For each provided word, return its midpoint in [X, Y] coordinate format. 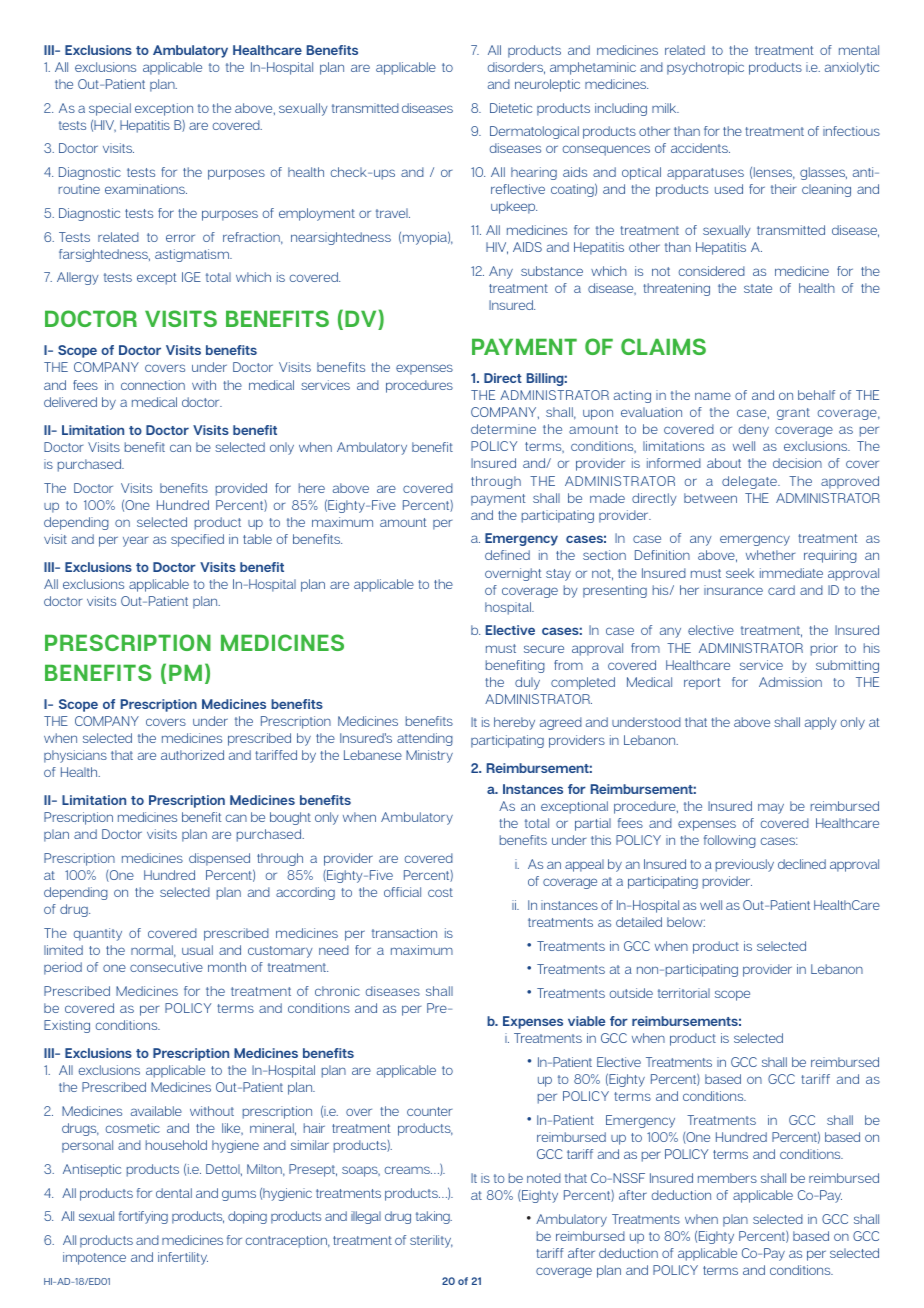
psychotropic [705, 68]
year [136, 541]
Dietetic [511, 108]
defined [507, 555]
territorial [684, 993]
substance [552, 271]
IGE [191, 277]
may [771, 808]
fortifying [143, 1217]
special [110, 109]
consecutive [166, 967]
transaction [404, 933]
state [758, 288]
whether [771, 555]
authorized [192, 755]
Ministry [429, 756]
